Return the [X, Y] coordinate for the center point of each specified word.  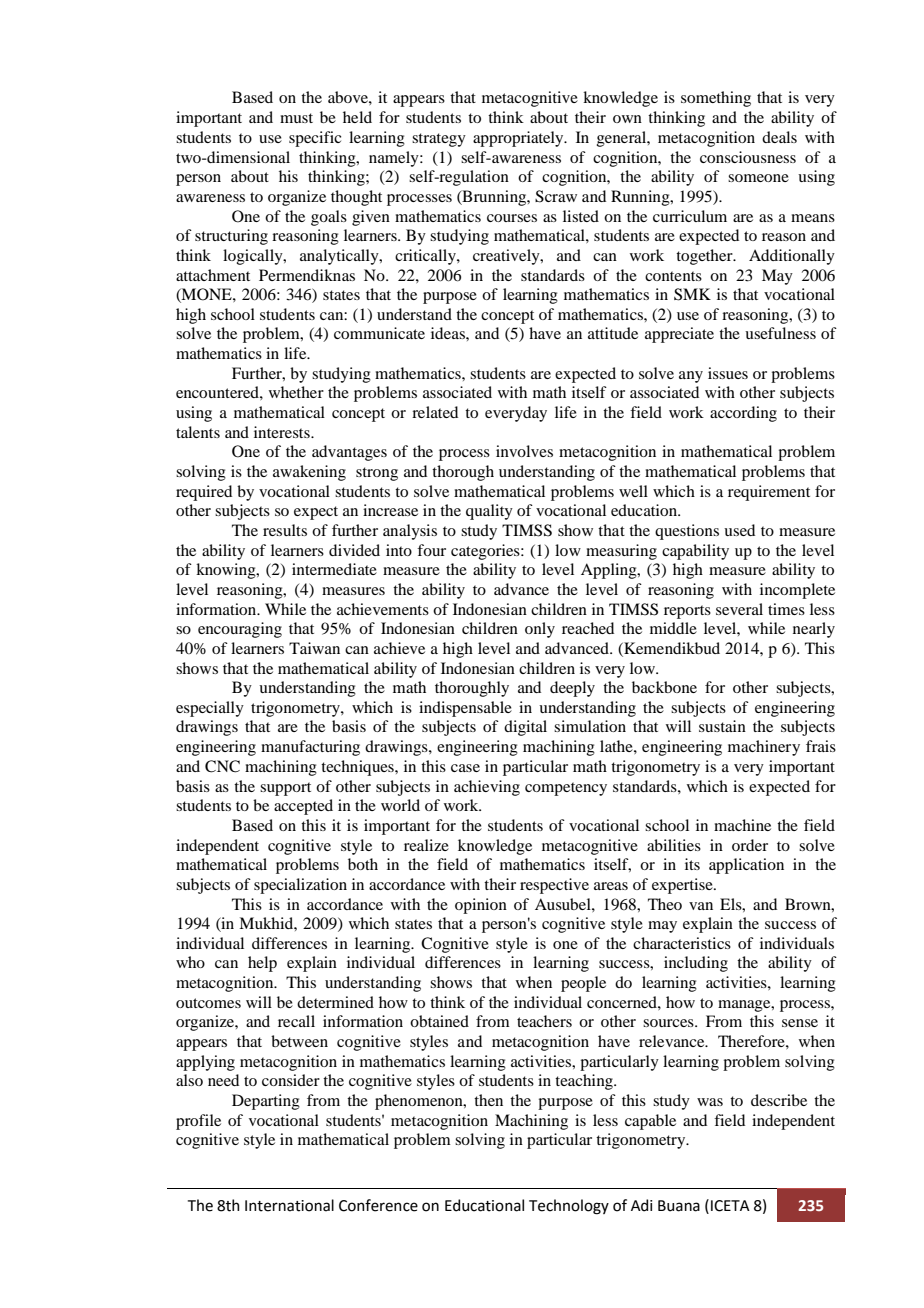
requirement [769, 493]
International [289, 1205]
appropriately [519, 139]
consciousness [748, 157]
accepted [303, 807]
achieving [487, 788]
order [750, 845]
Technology [569, 1207]
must [296, 118]
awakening [309, 473]
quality [489, 512]
